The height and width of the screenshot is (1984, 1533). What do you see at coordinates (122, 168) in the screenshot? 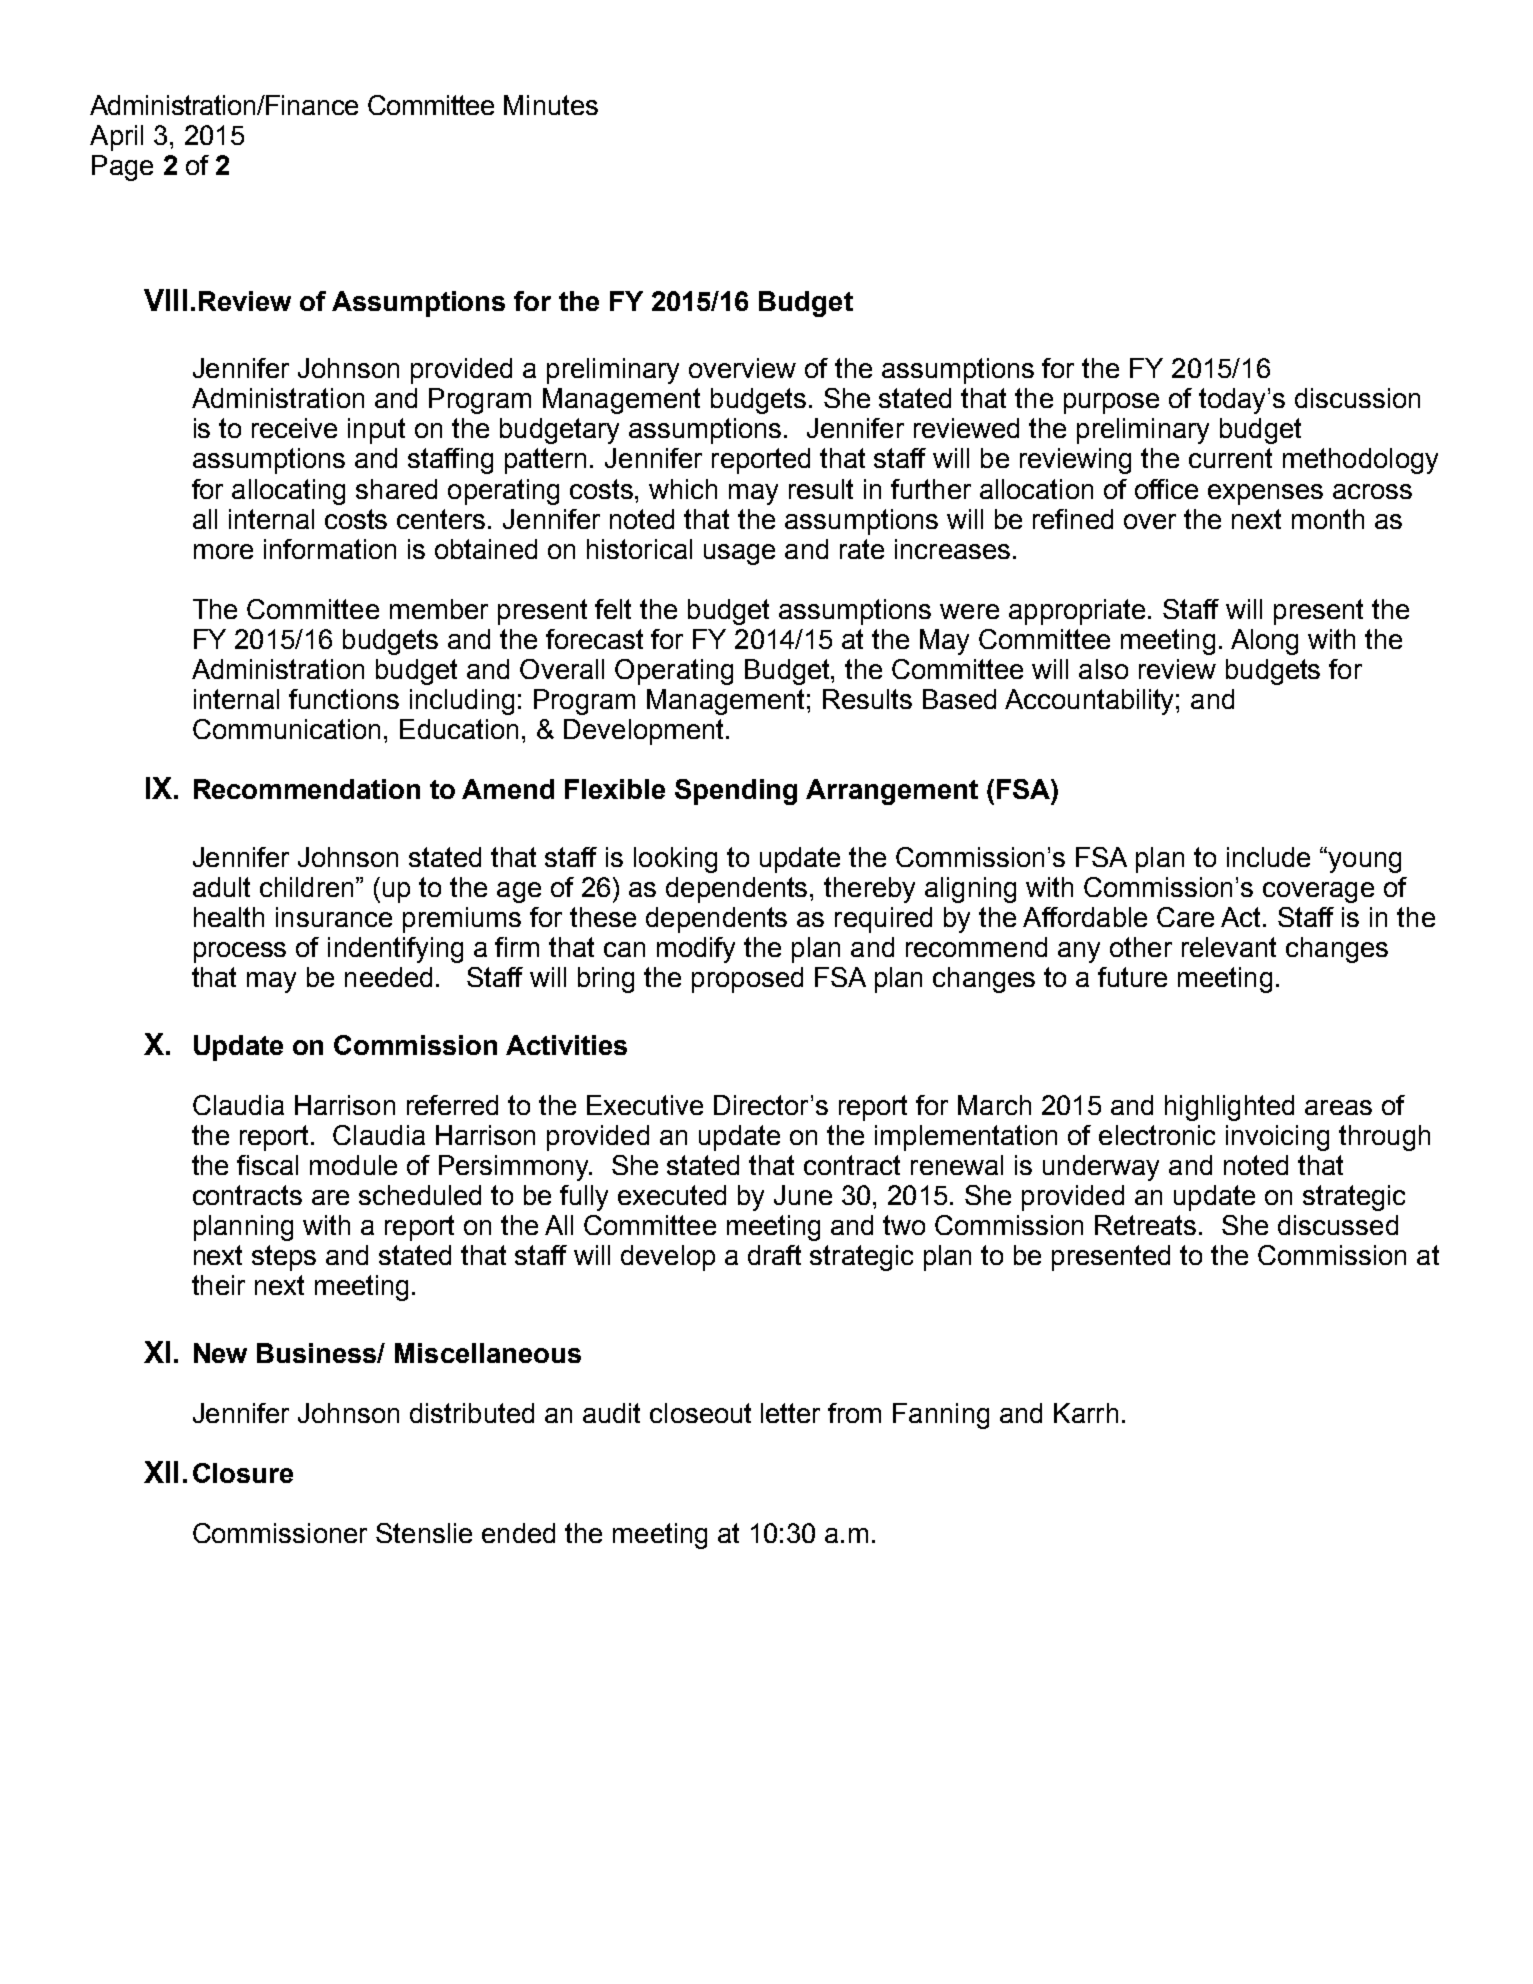
I see `Page` at bounding box center [122, 168].
